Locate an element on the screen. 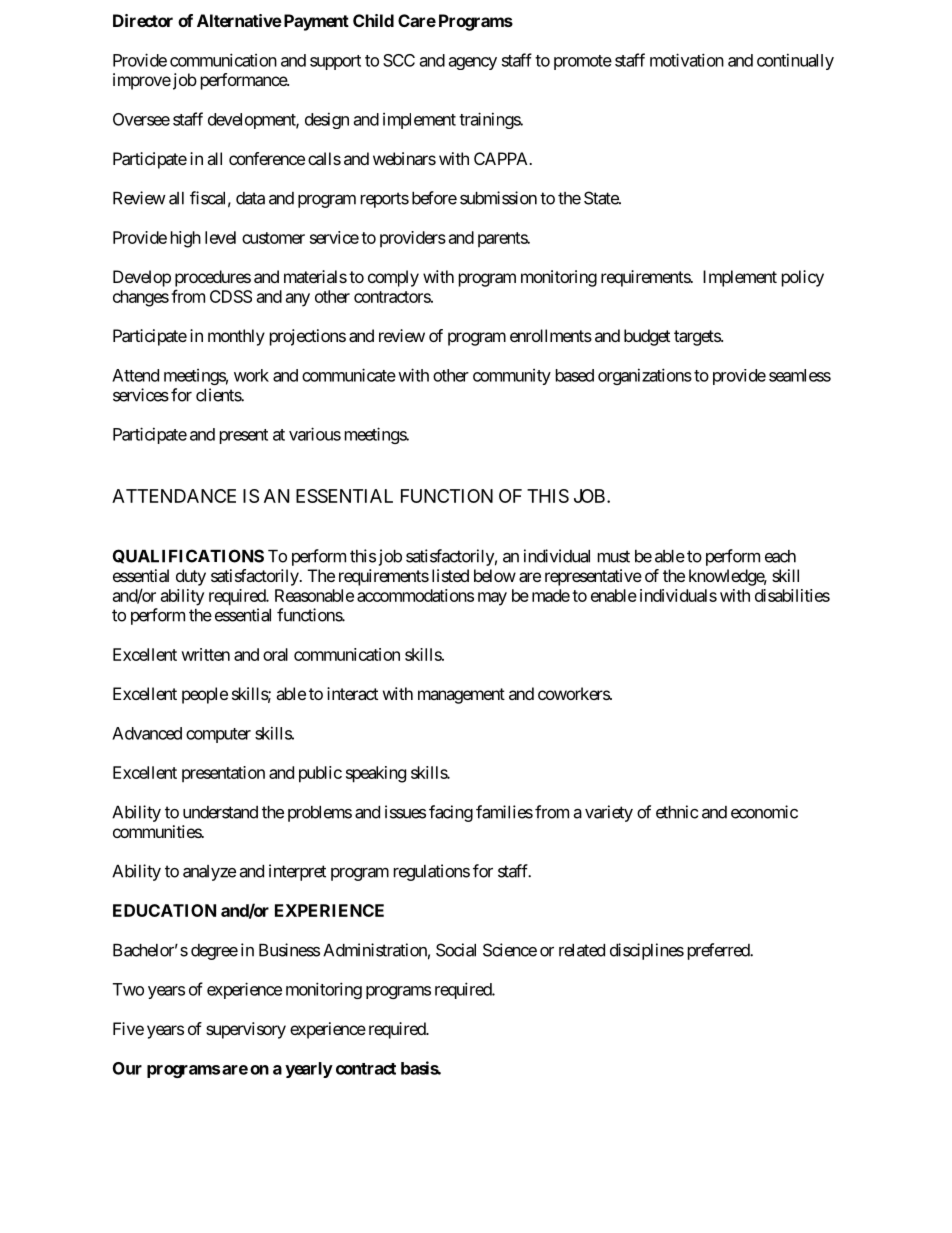  improve is located at coordinates (142, 81).
